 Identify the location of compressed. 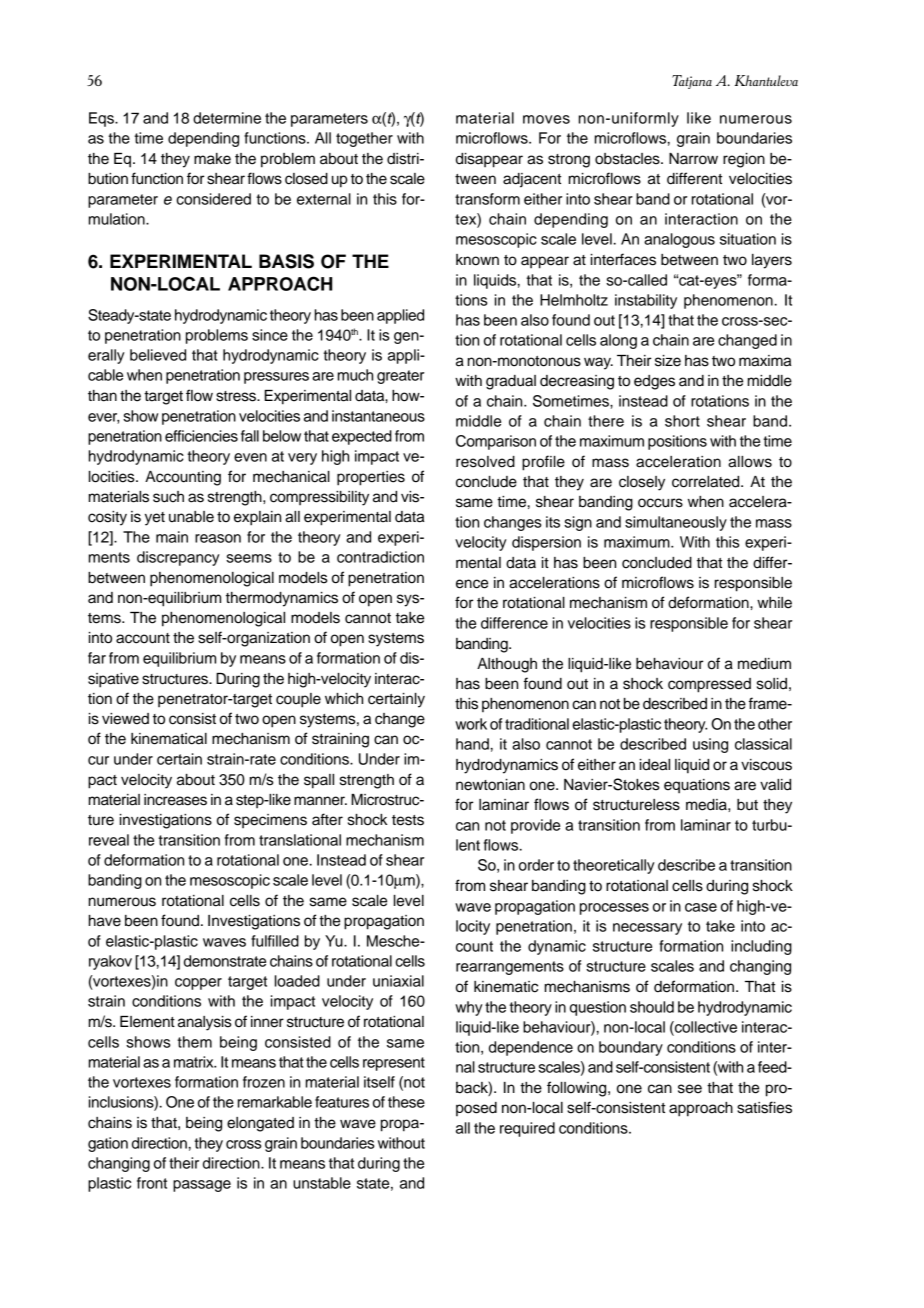
(709, 685).
